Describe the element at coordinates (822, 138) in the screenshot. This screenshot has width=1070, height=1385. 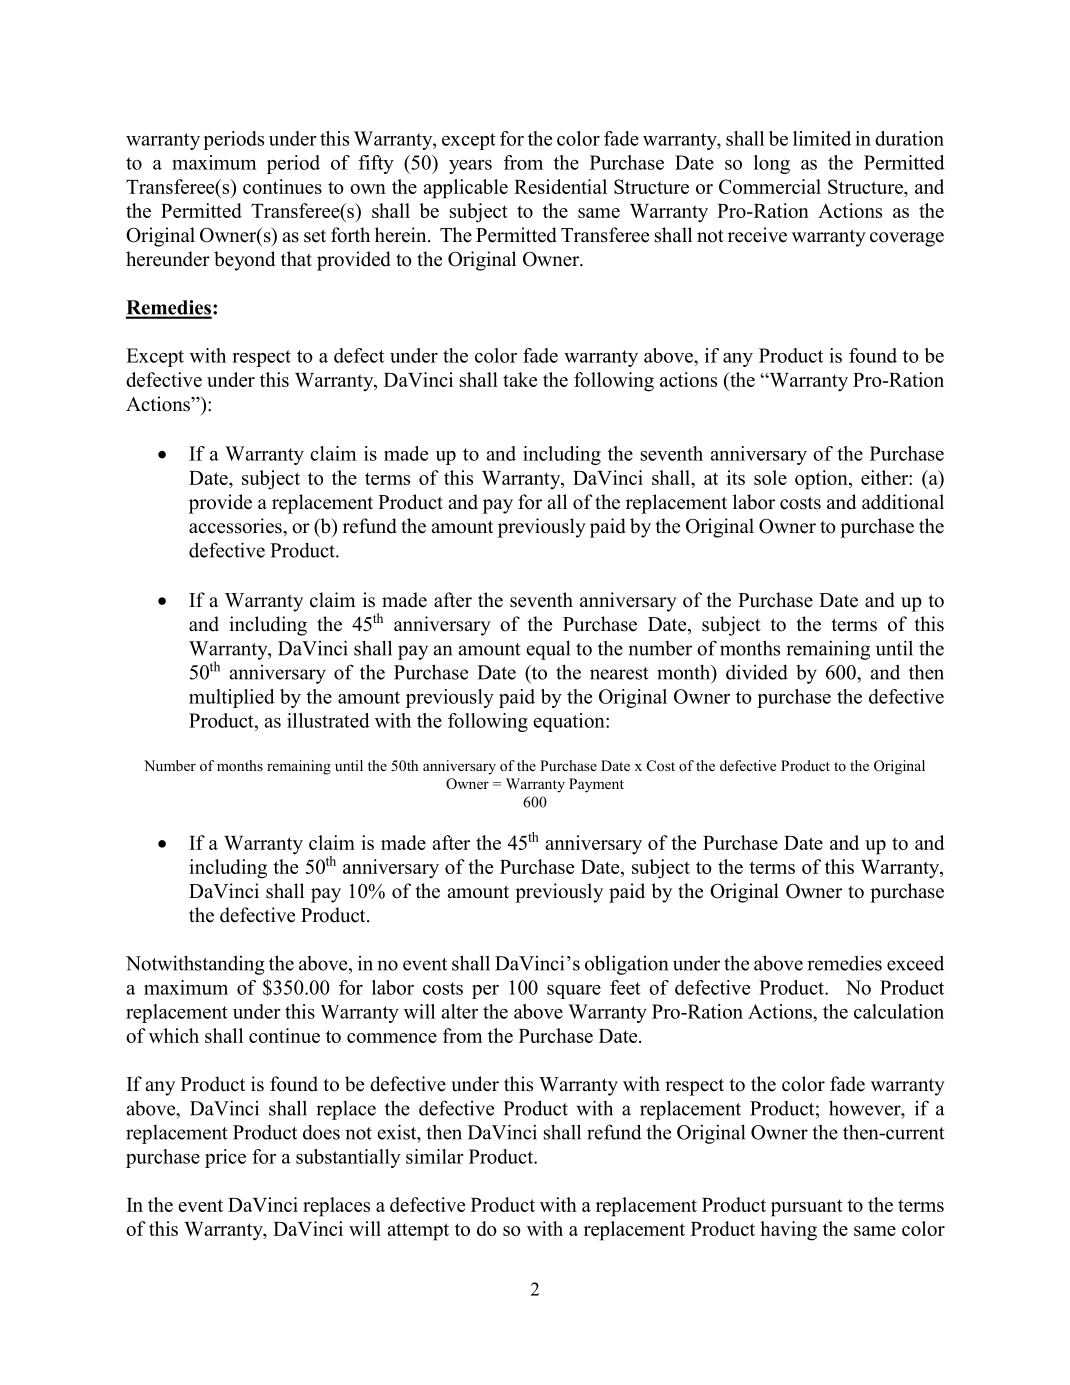
I see `limited` at that location.
